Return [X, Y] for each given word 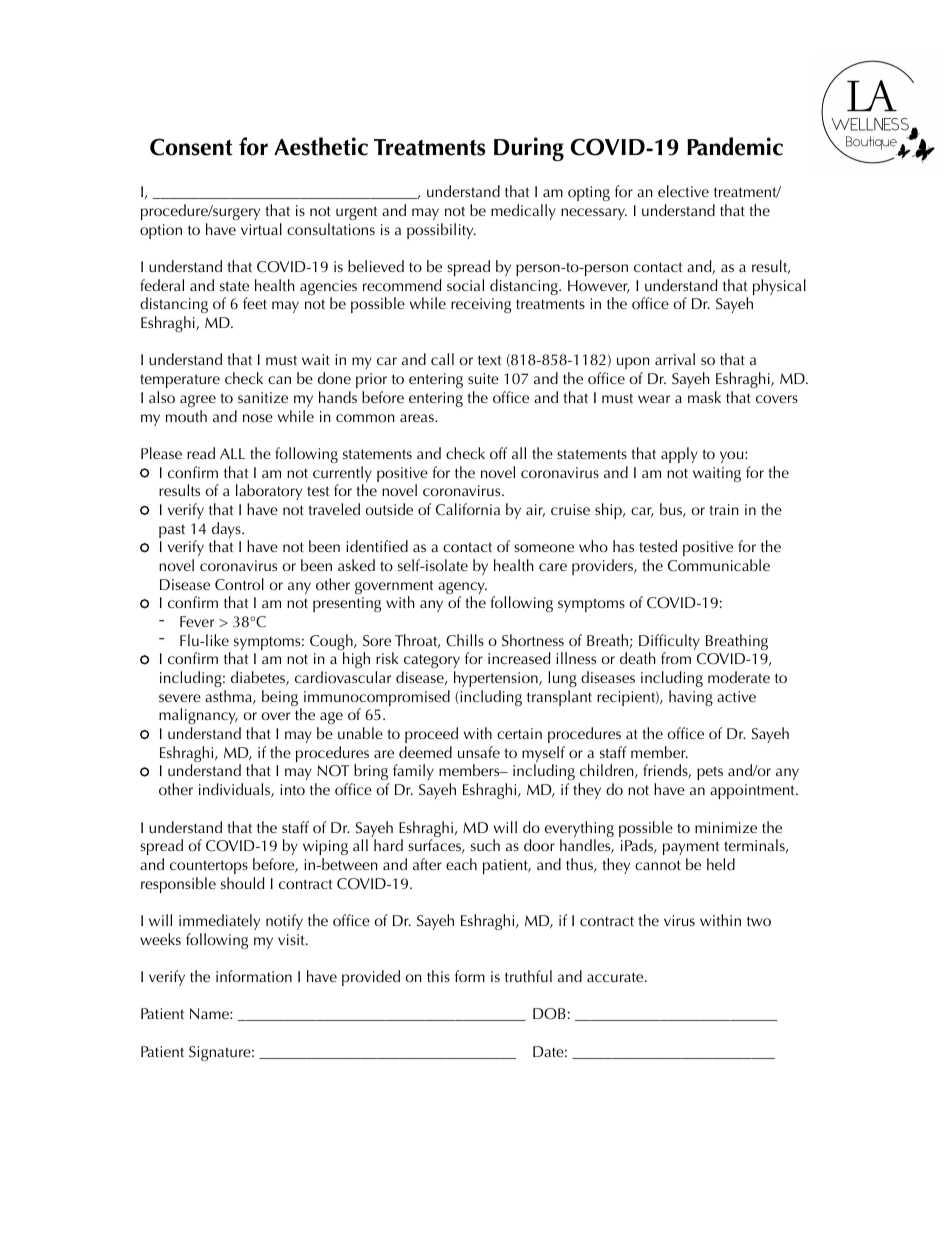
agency [462, 589]
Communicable [719, 565]
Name [210, 1013]
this [438, 976]
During [529, 149]
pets [710, 773]
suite [483, 378]
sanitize [263, 397]
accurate [616, 977]
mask [704, 397]
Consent [191, 147]
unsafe [479, 752]
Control [239, 584]
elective [683, 191]
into [292, 789]
